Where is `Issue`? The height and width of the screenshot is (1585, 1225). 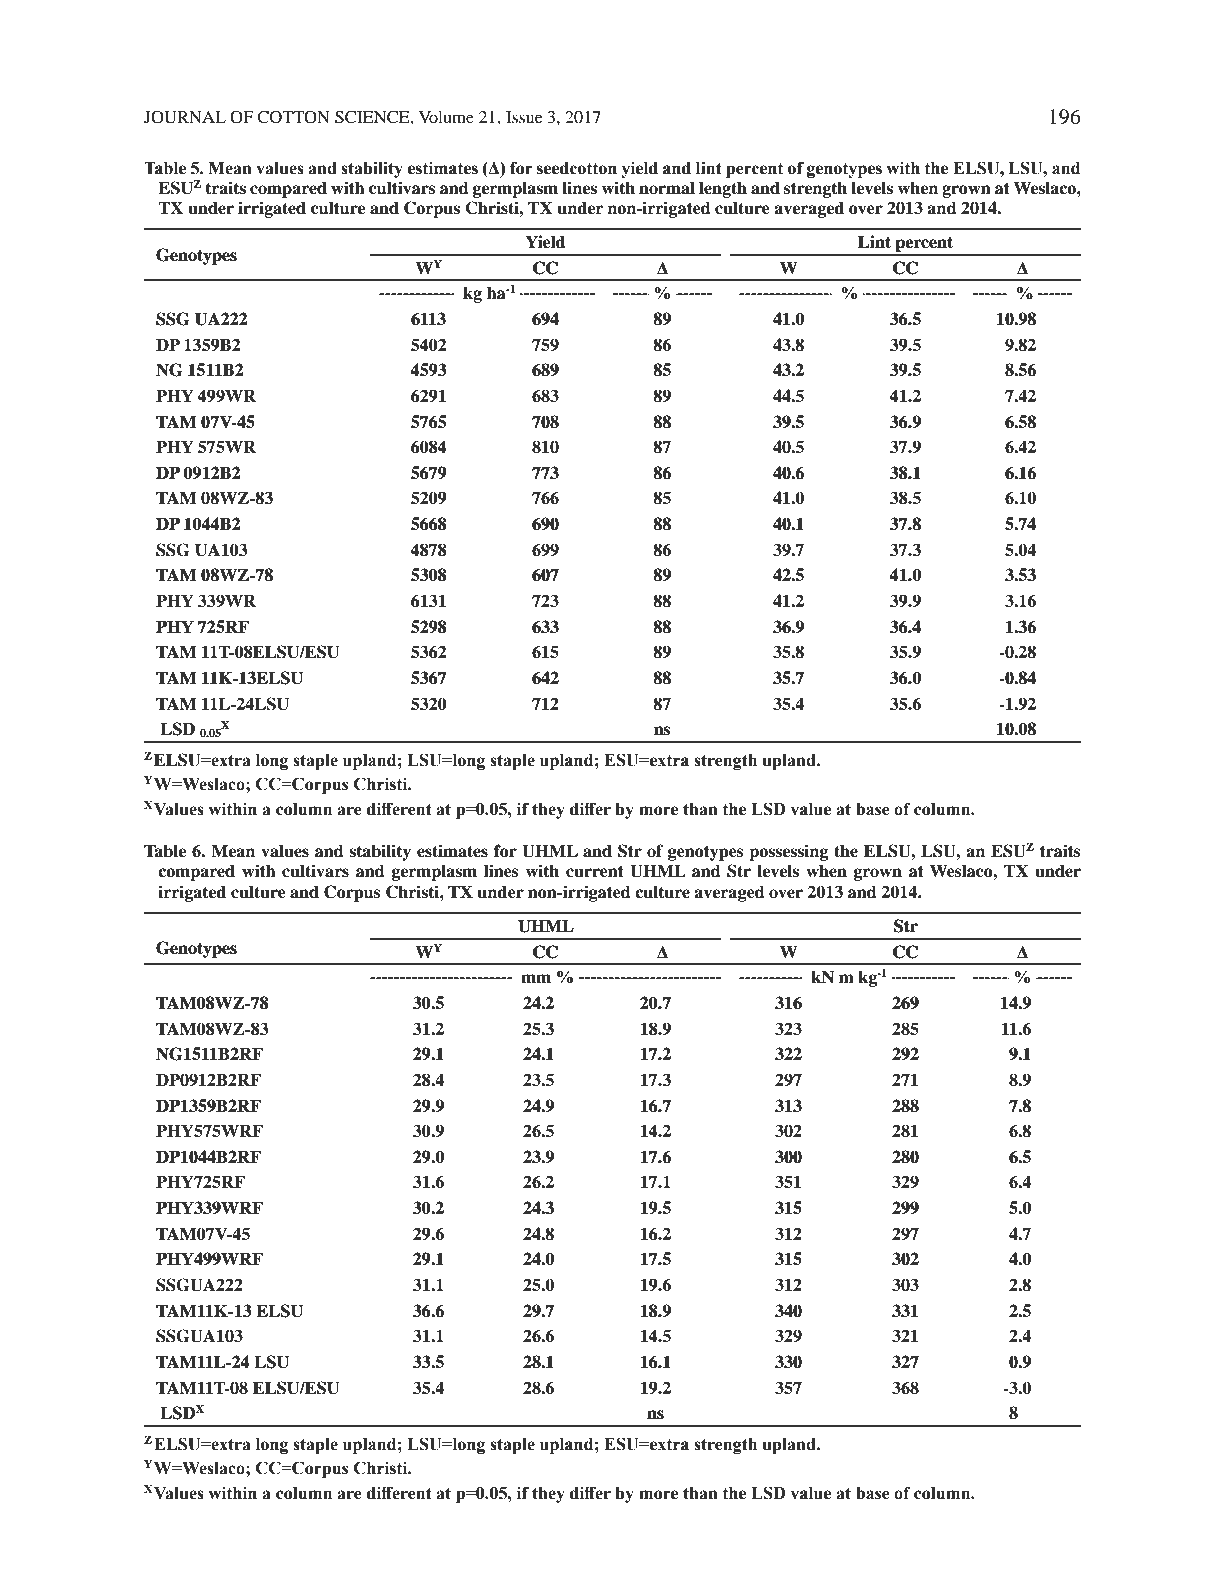 Issue is located at coordinates (524, 117).
